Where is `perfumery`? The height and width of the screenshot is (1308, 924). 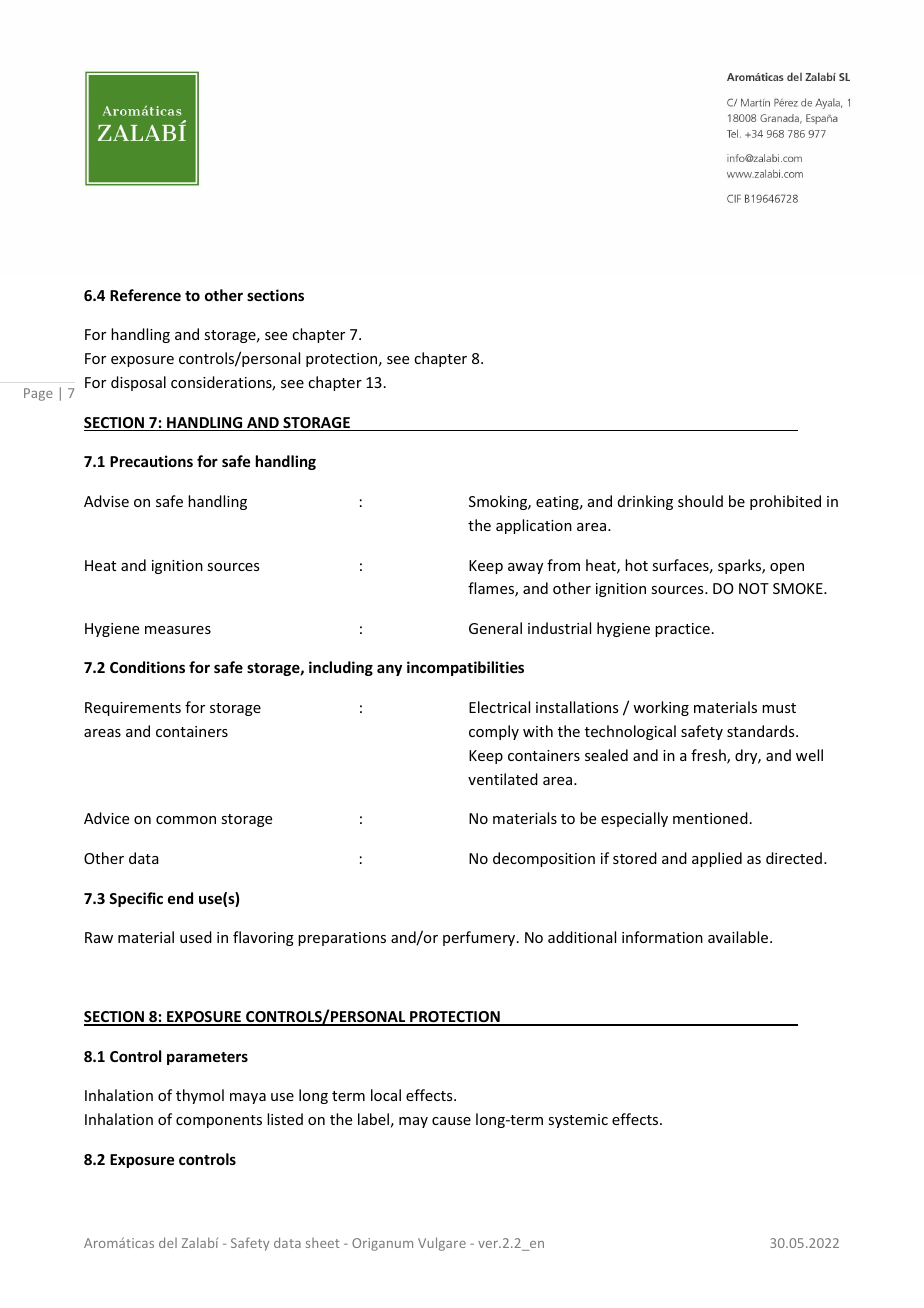
perfumery is located at coordinates (480, 938).
